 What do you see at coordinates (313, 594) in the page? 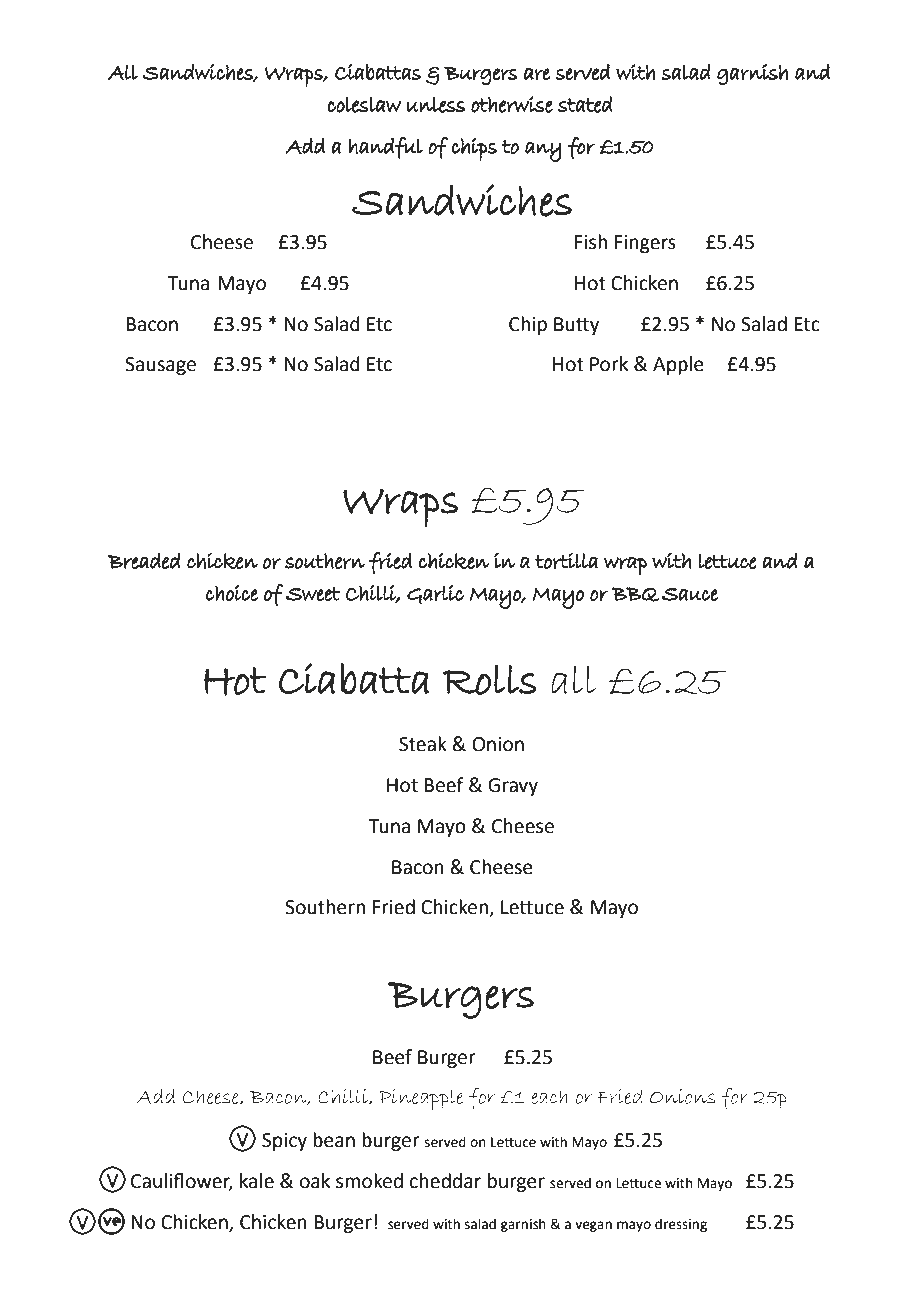
I see `Sweet` at bounding box center [313, 594].
